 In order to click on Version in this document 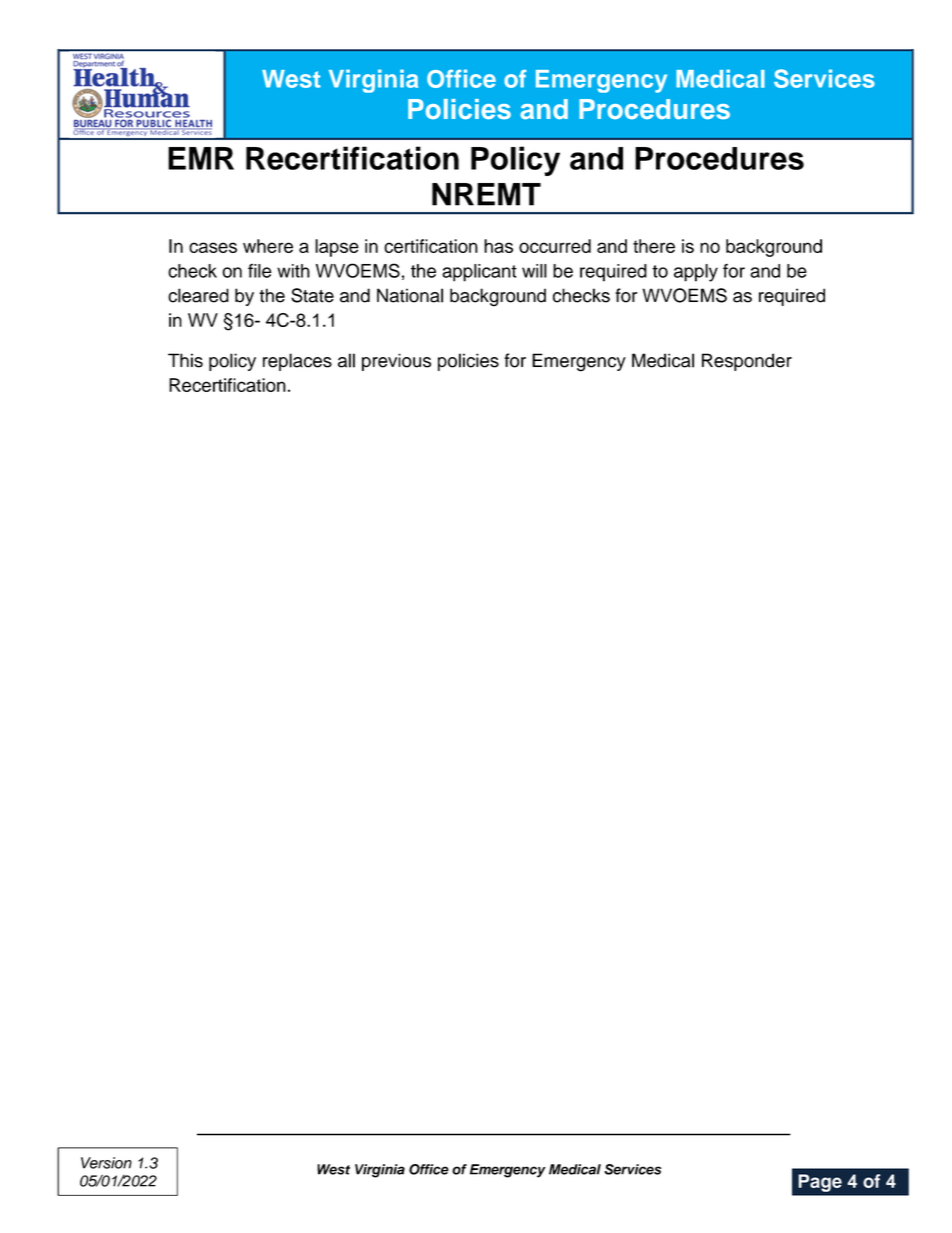, I will do `click(106, 1163)`.
